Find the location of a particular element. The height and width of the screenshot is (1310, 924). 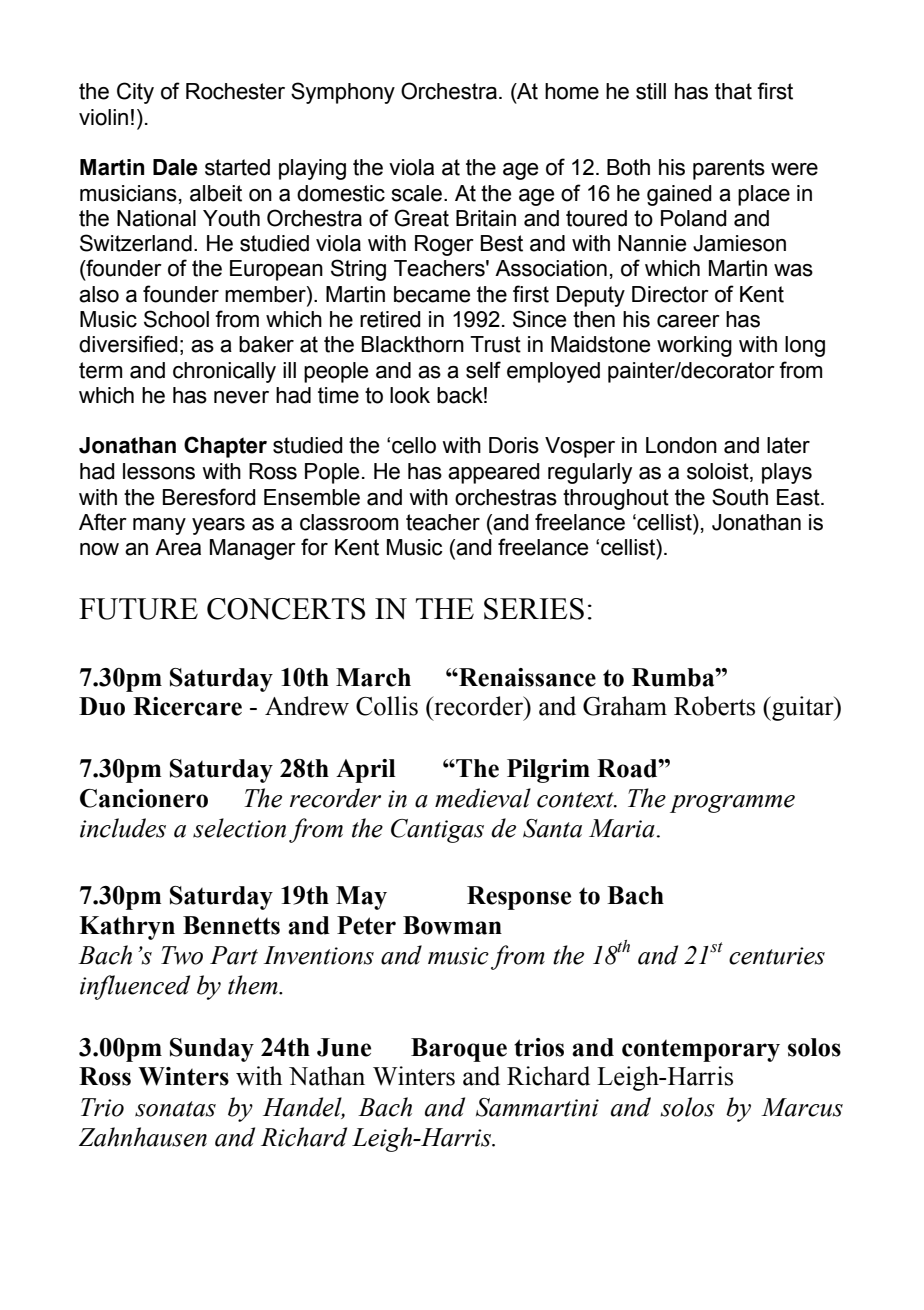

programme is located at coordinates (732, 804).
